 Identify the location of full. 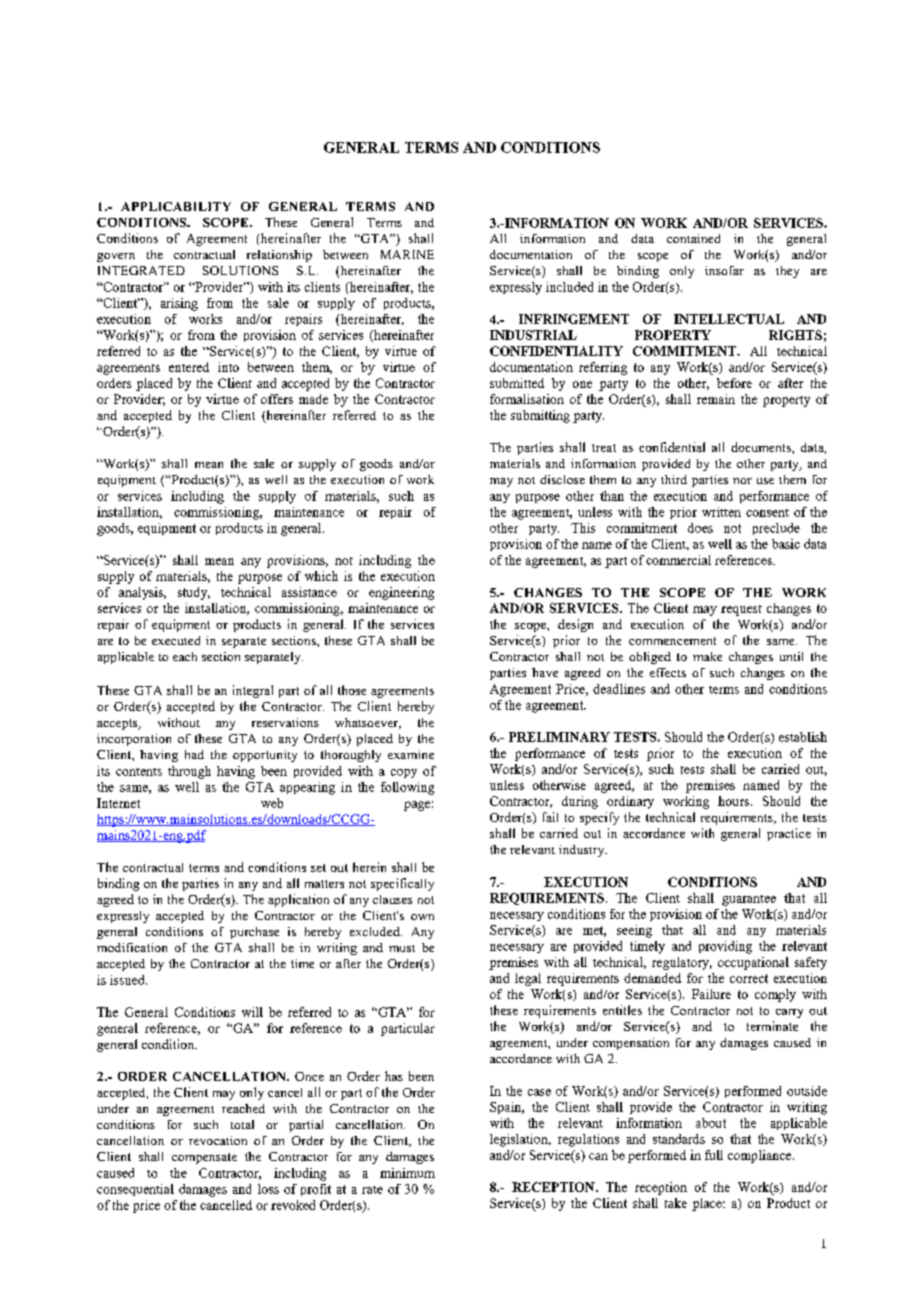
(714, 1155).
